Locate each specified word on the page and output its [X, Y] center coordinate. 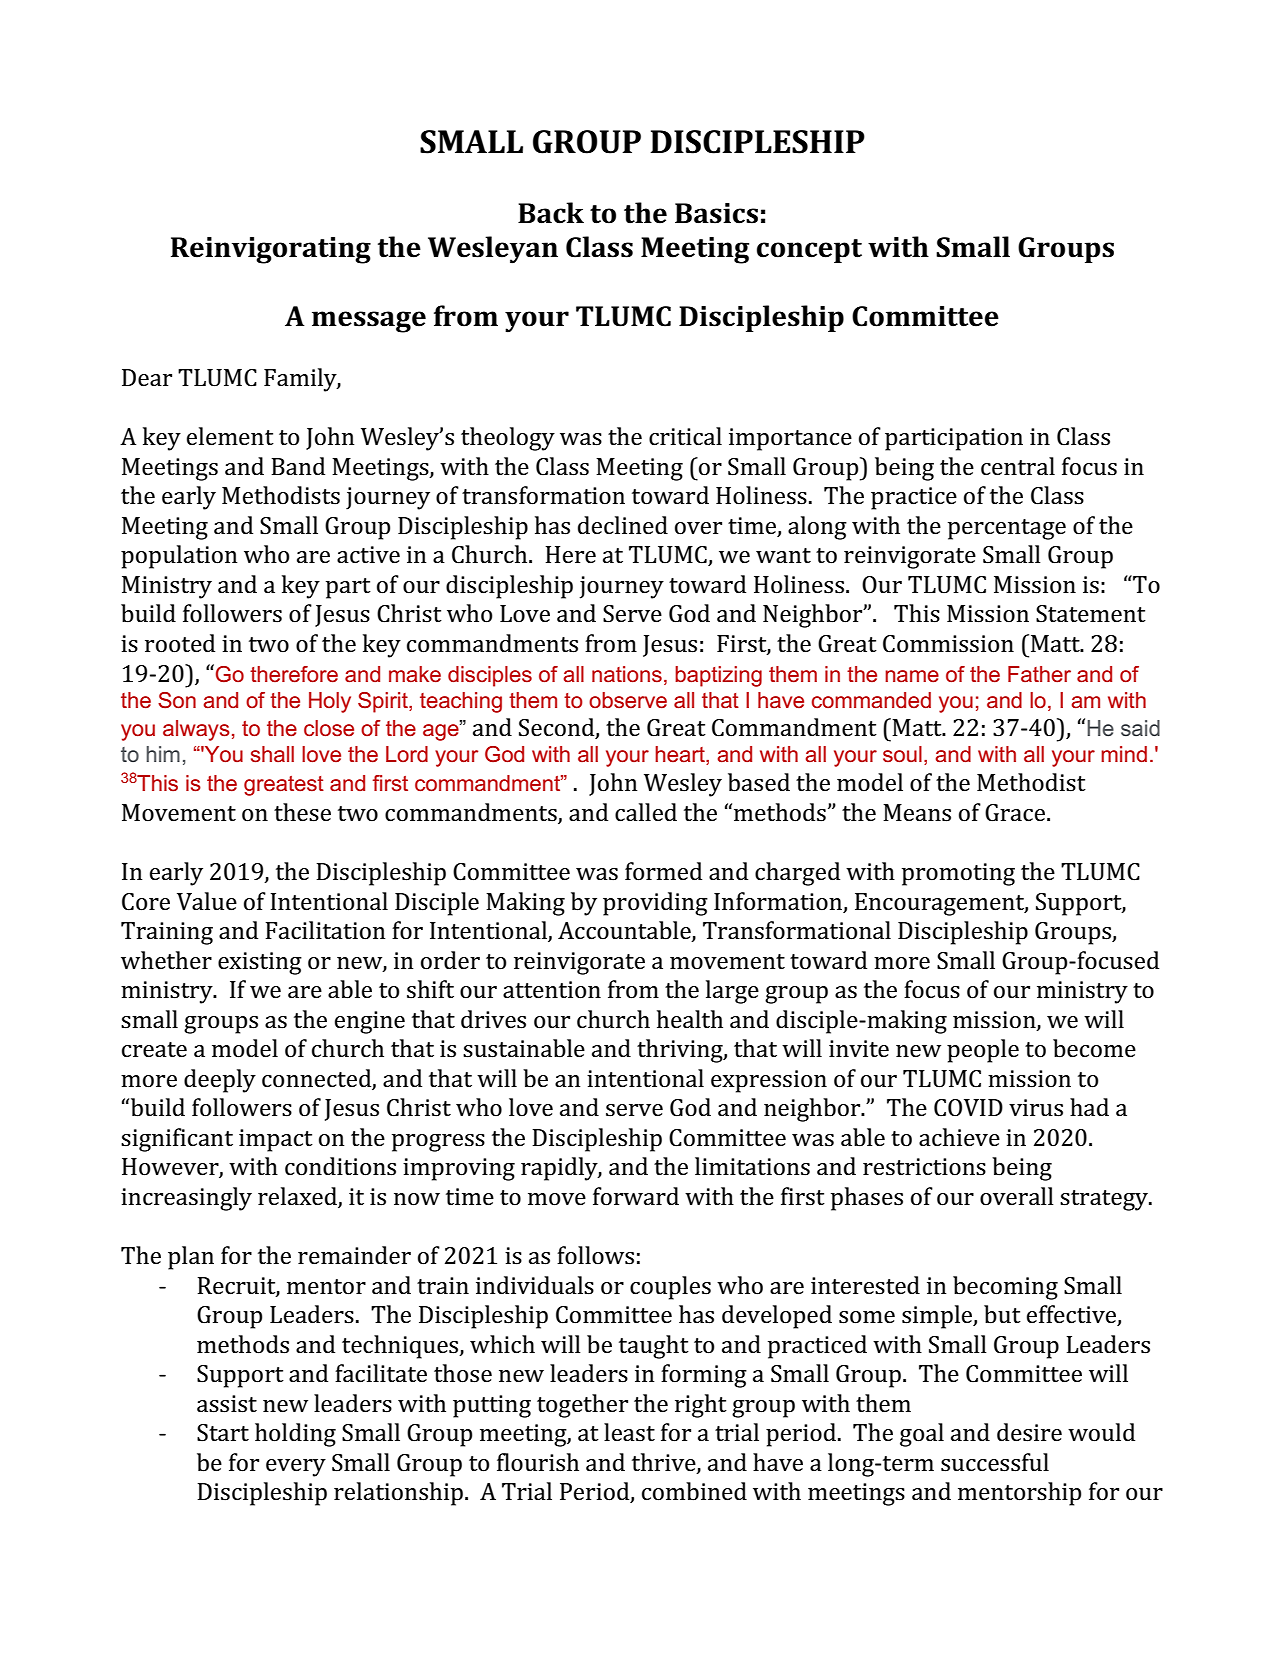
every [296, 1468]
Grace [1015, 813]
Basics [716, 213]
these [302, 812]
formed [663, 871]
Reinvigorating [271, 250]
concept [809, 251]
